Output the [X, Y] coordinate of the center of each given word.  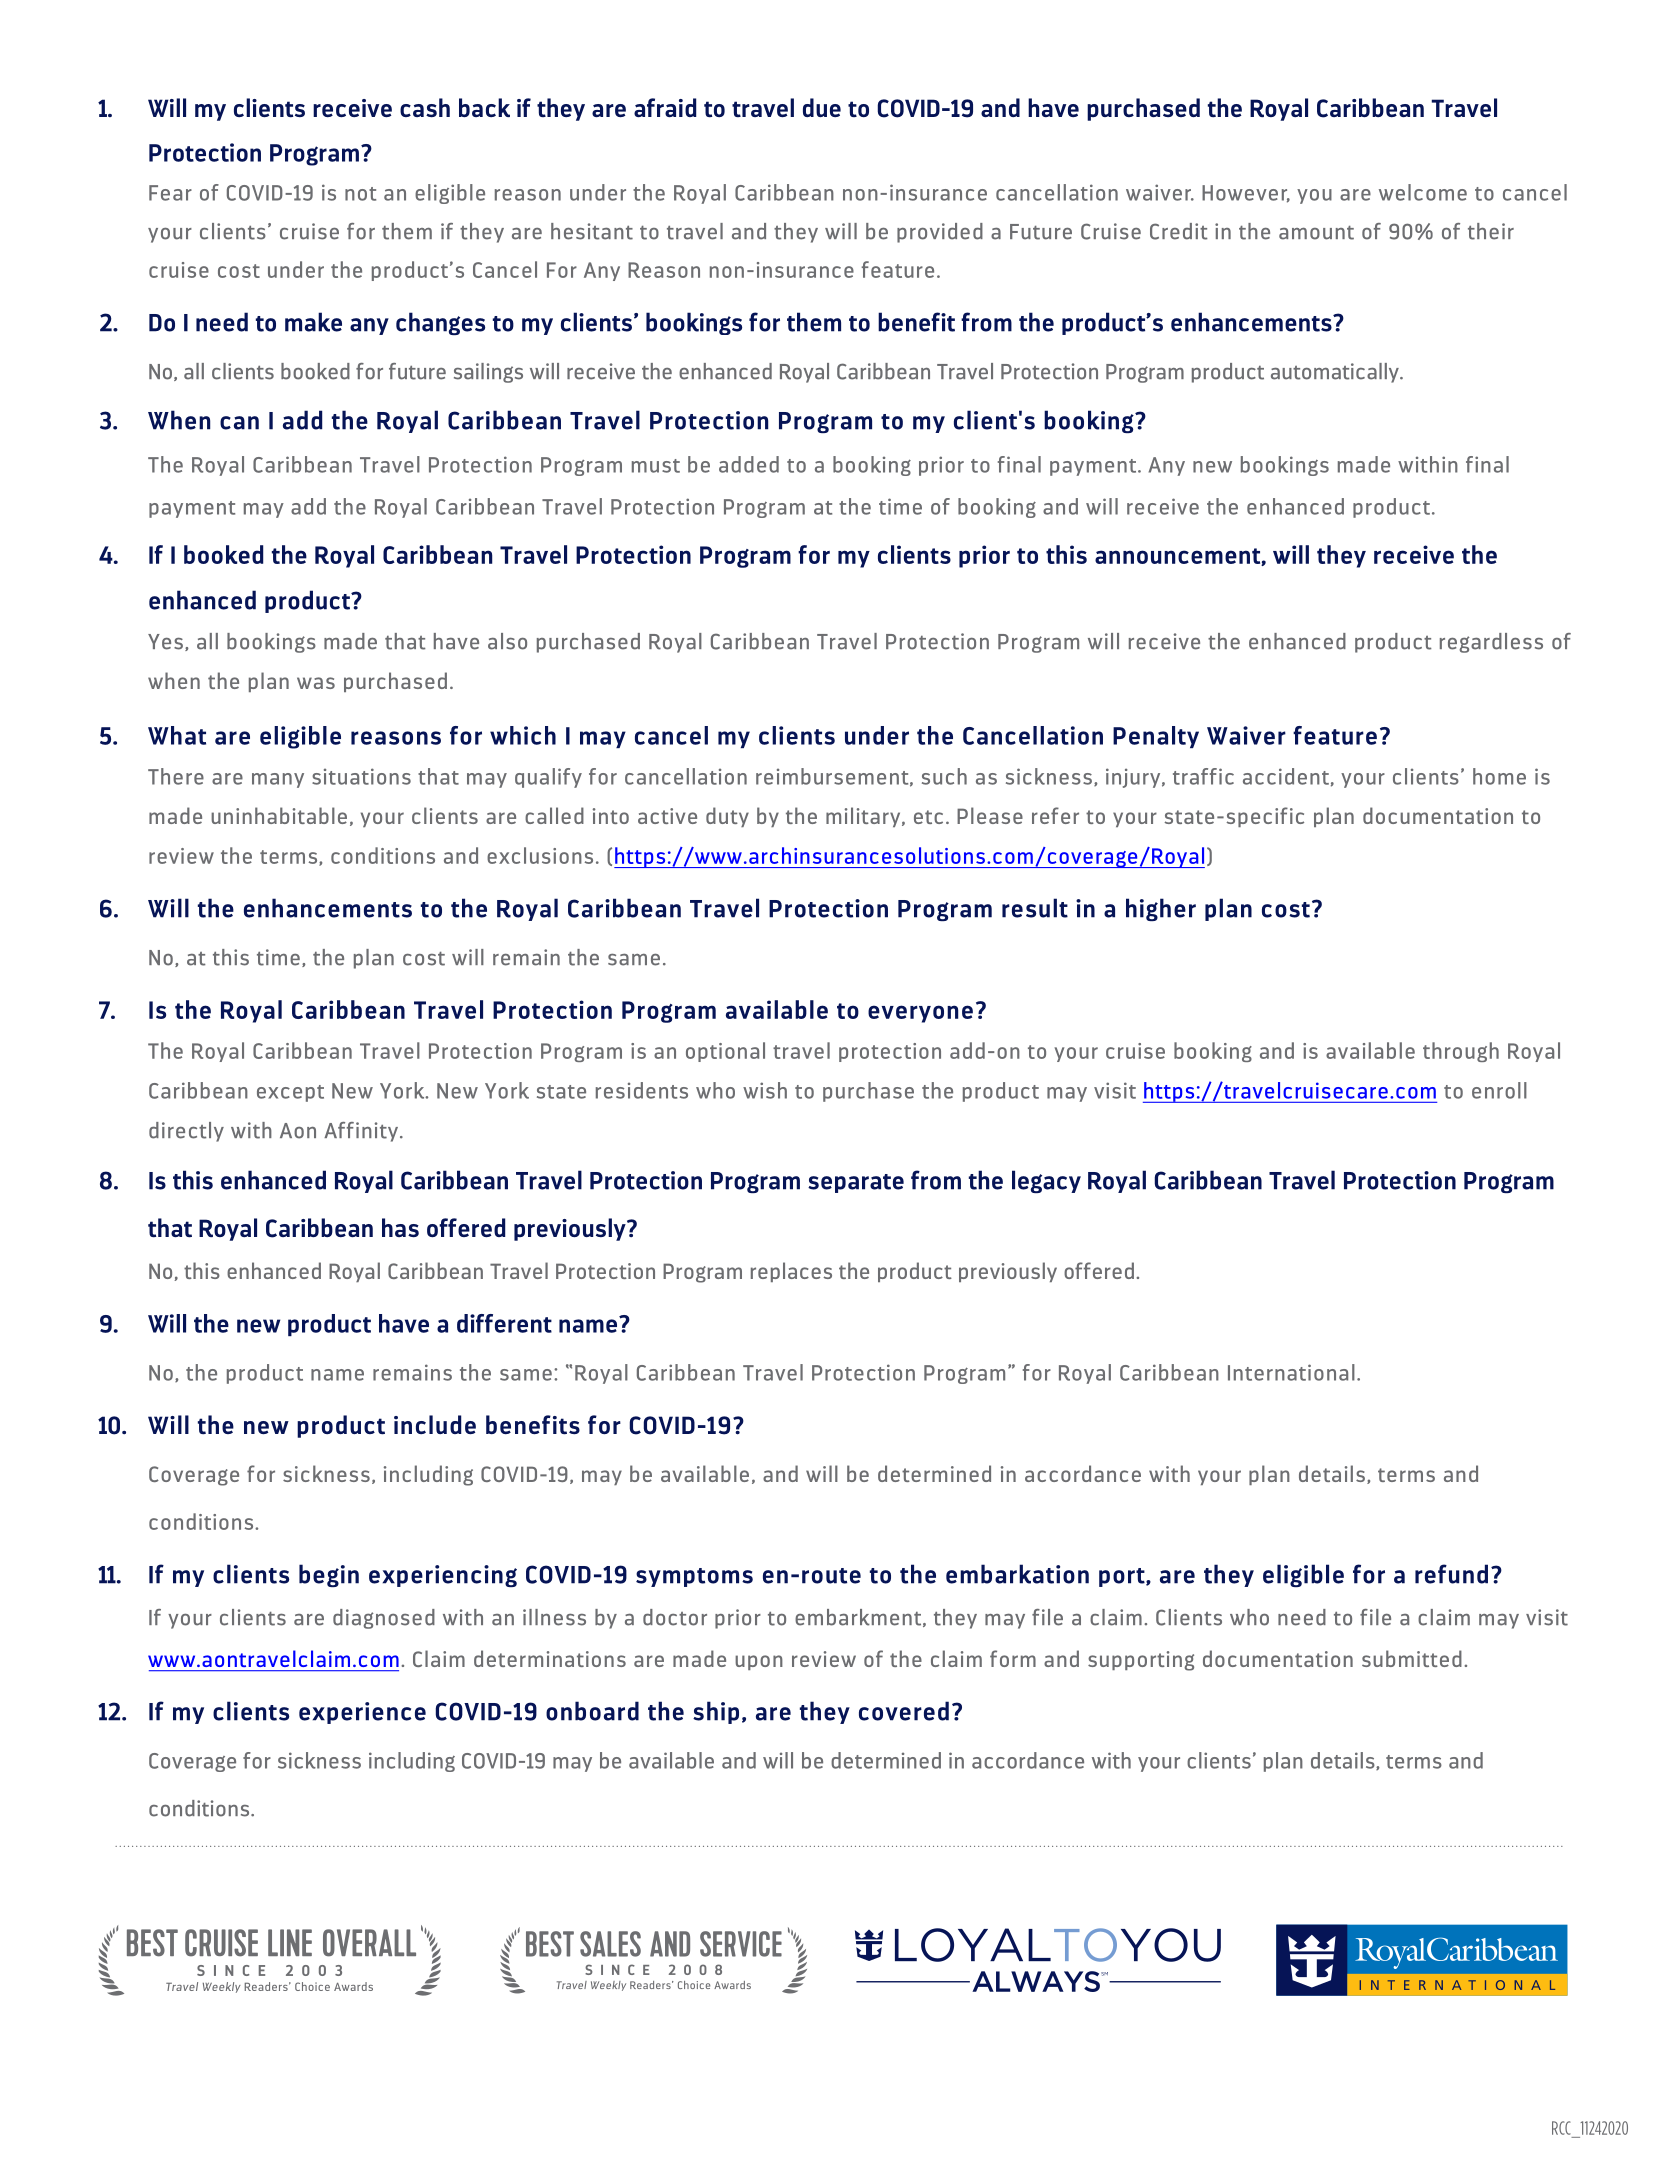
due [822, 107]
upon [759, 1662]
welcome [1423, 192]
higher [1161, 909]
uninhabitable [279, 815]
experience [362, 1713]
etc [928, 817]
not [360, 194]
